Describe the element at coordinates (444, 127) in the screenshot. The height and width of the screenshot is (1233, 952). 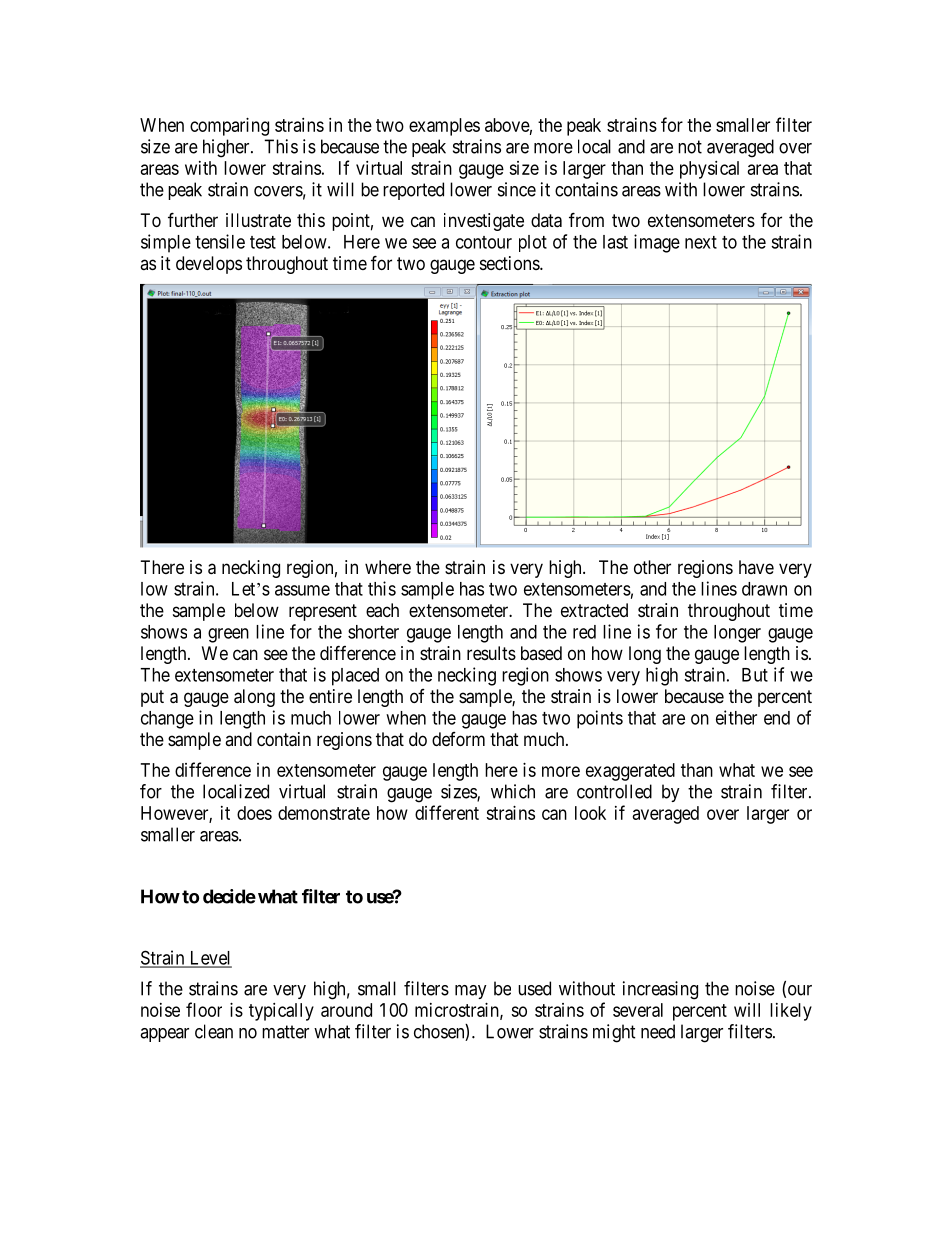
I see `examples` at that location.
